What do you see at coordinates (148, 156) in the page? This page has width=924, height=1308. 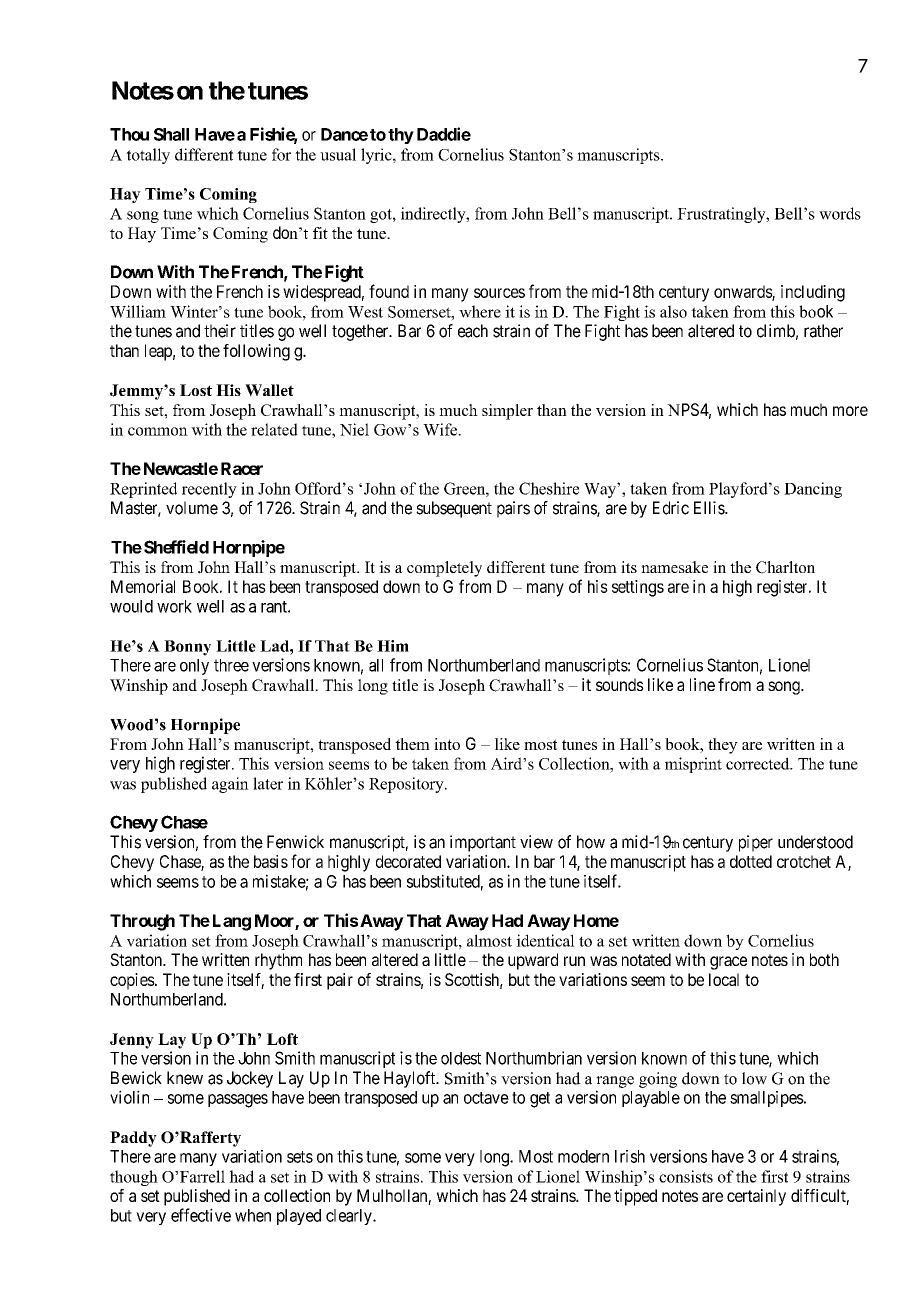 I see `totally` at bounding box center [148, 156].
